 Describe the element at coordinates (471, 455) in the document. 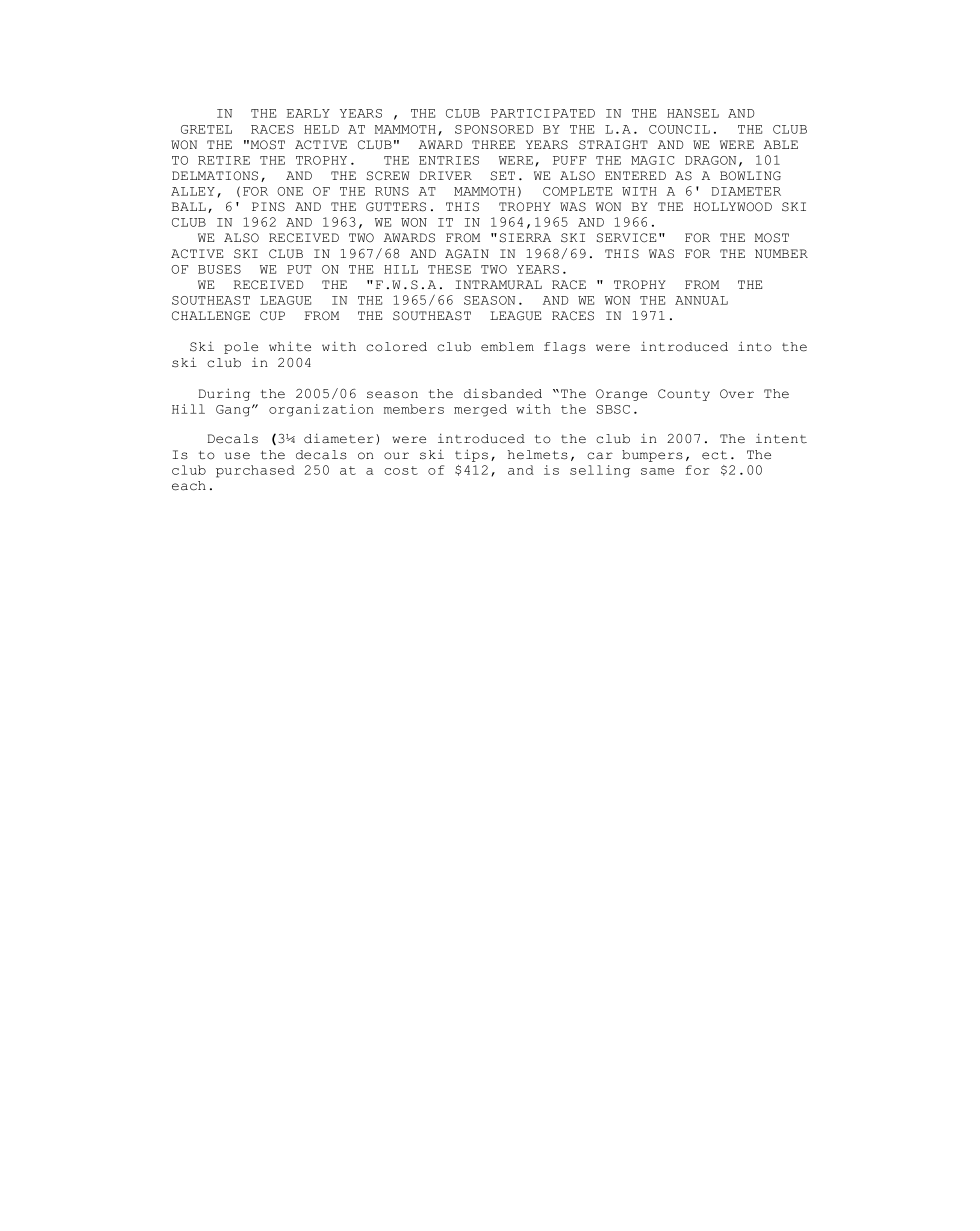

I see `tips` at that location.
